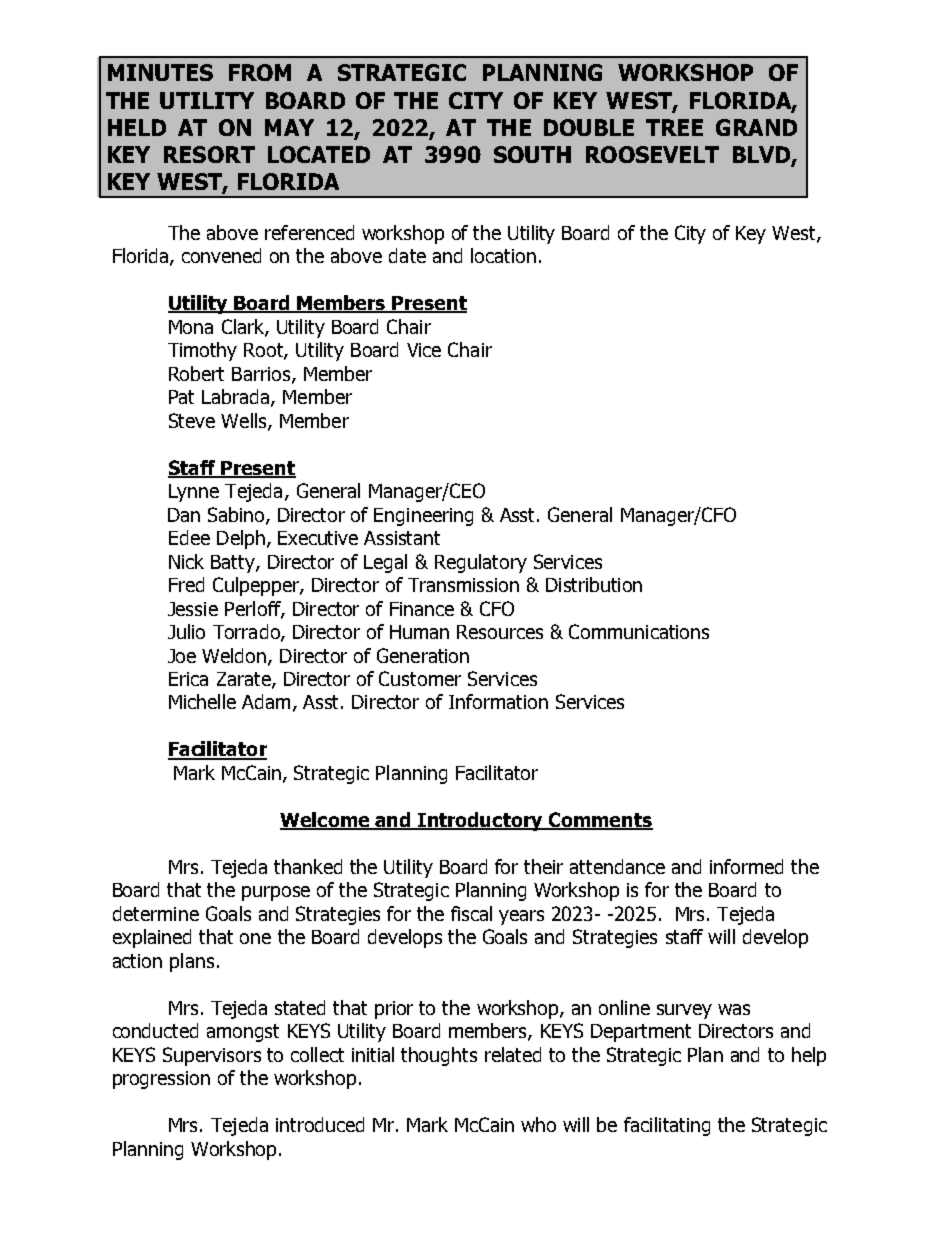 The image size is (952, 1233). I want to click on Steve, so click(192, 420).
